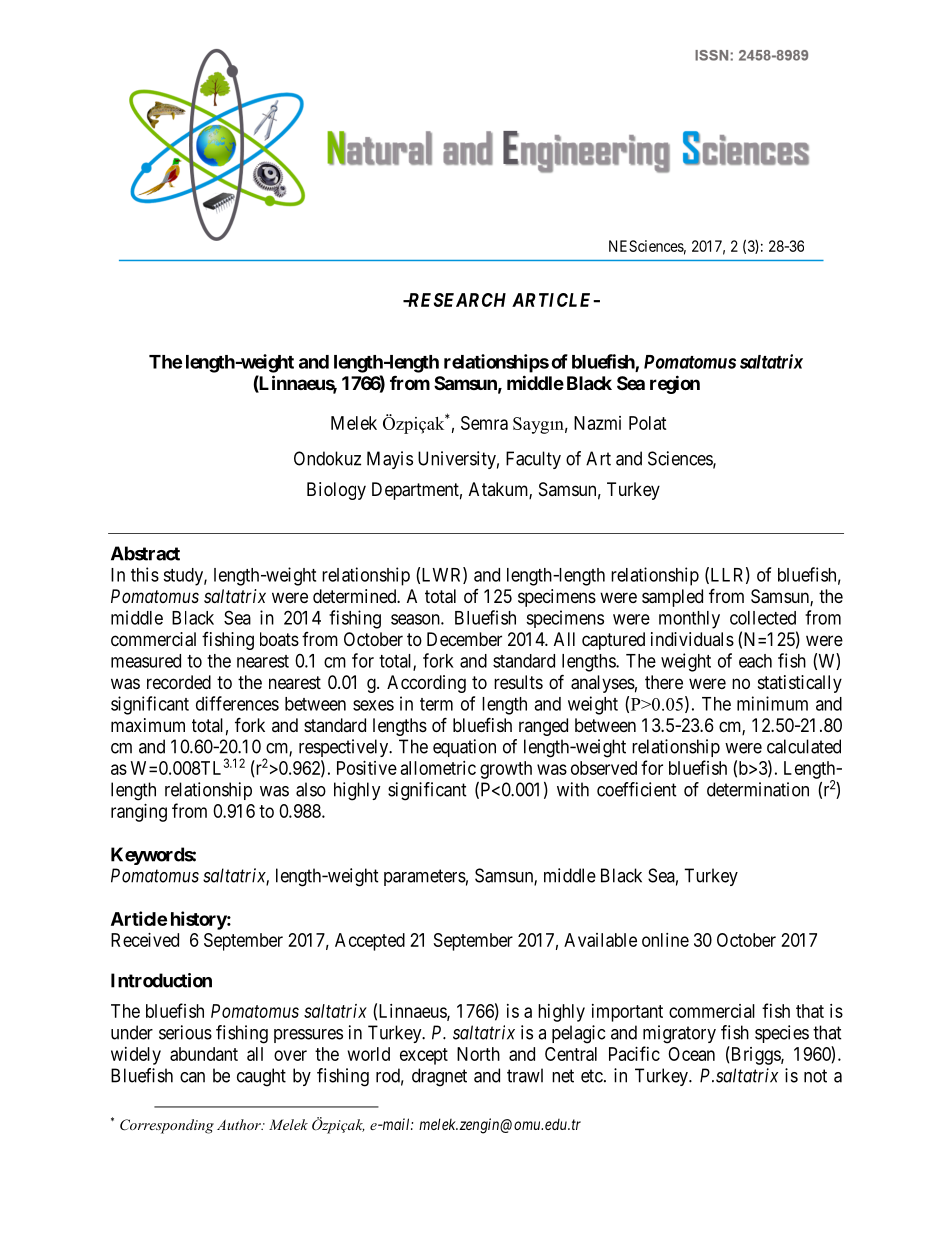 Image resolution: width=952 pixels, height=1233 pixels. Describe the element at coordinates (336, 491) in the screenshot. I see `Biology` at that location.
